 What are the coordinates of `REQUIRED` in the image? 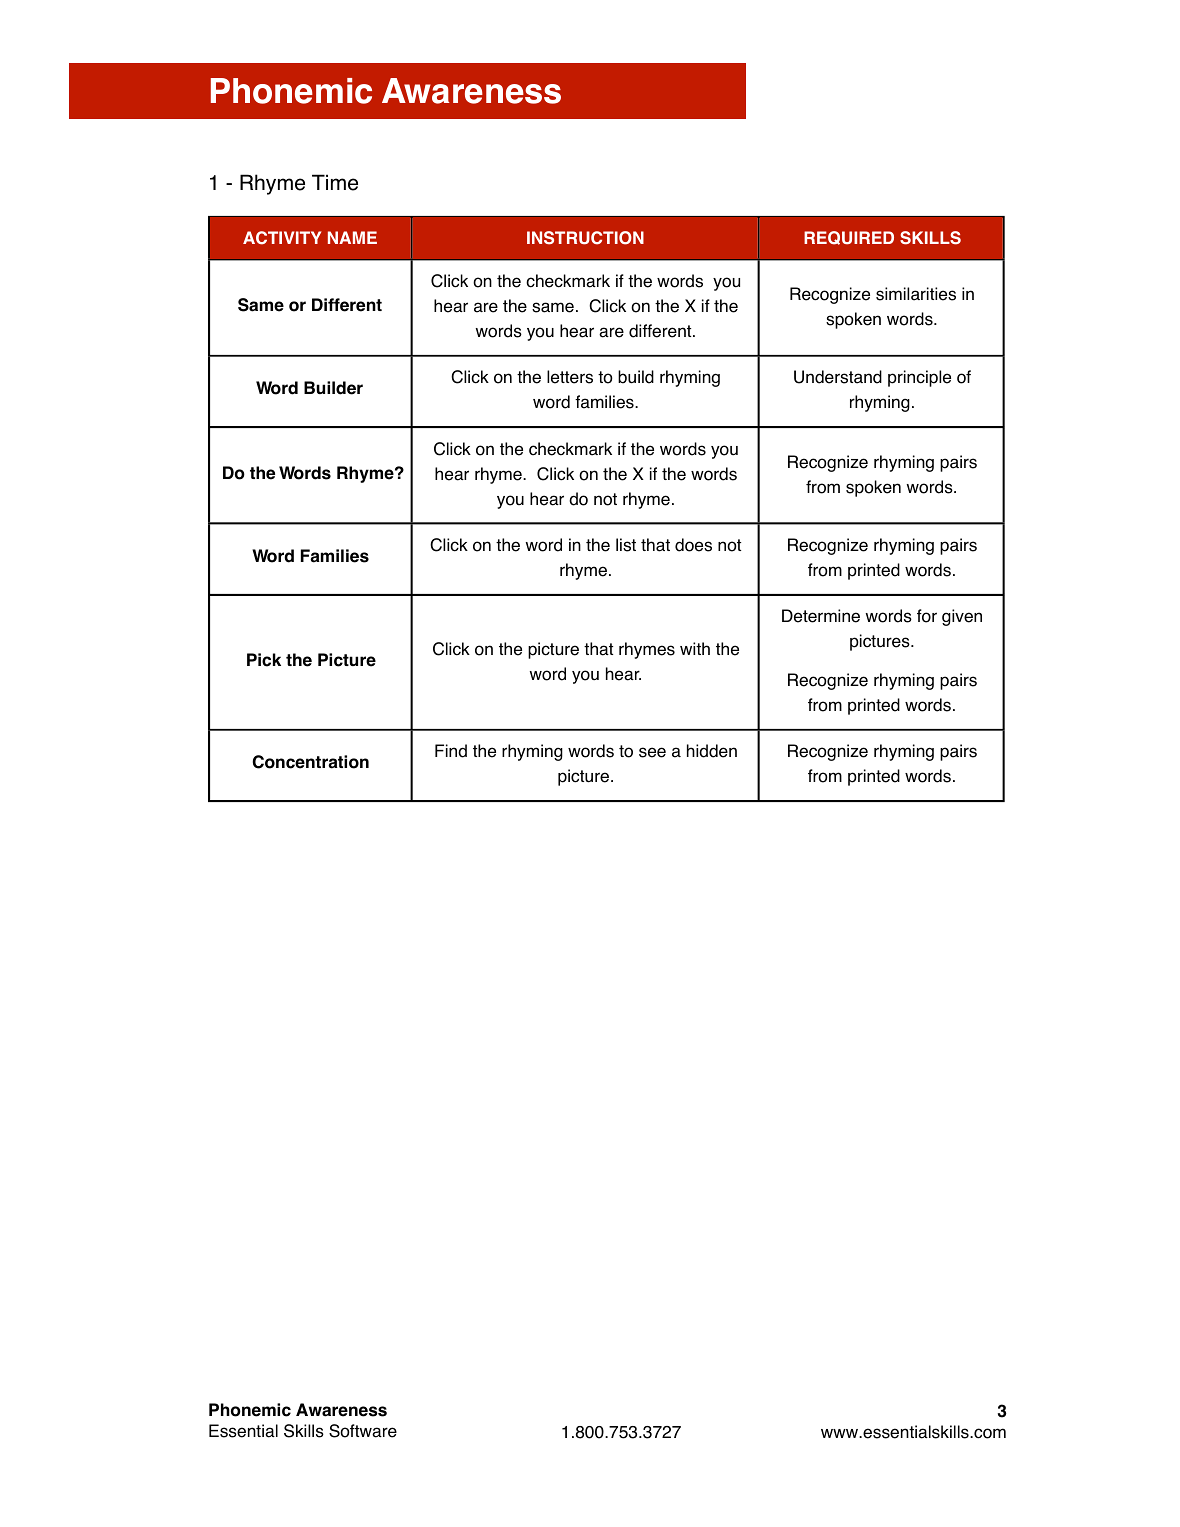 It's located at (849, 238).
